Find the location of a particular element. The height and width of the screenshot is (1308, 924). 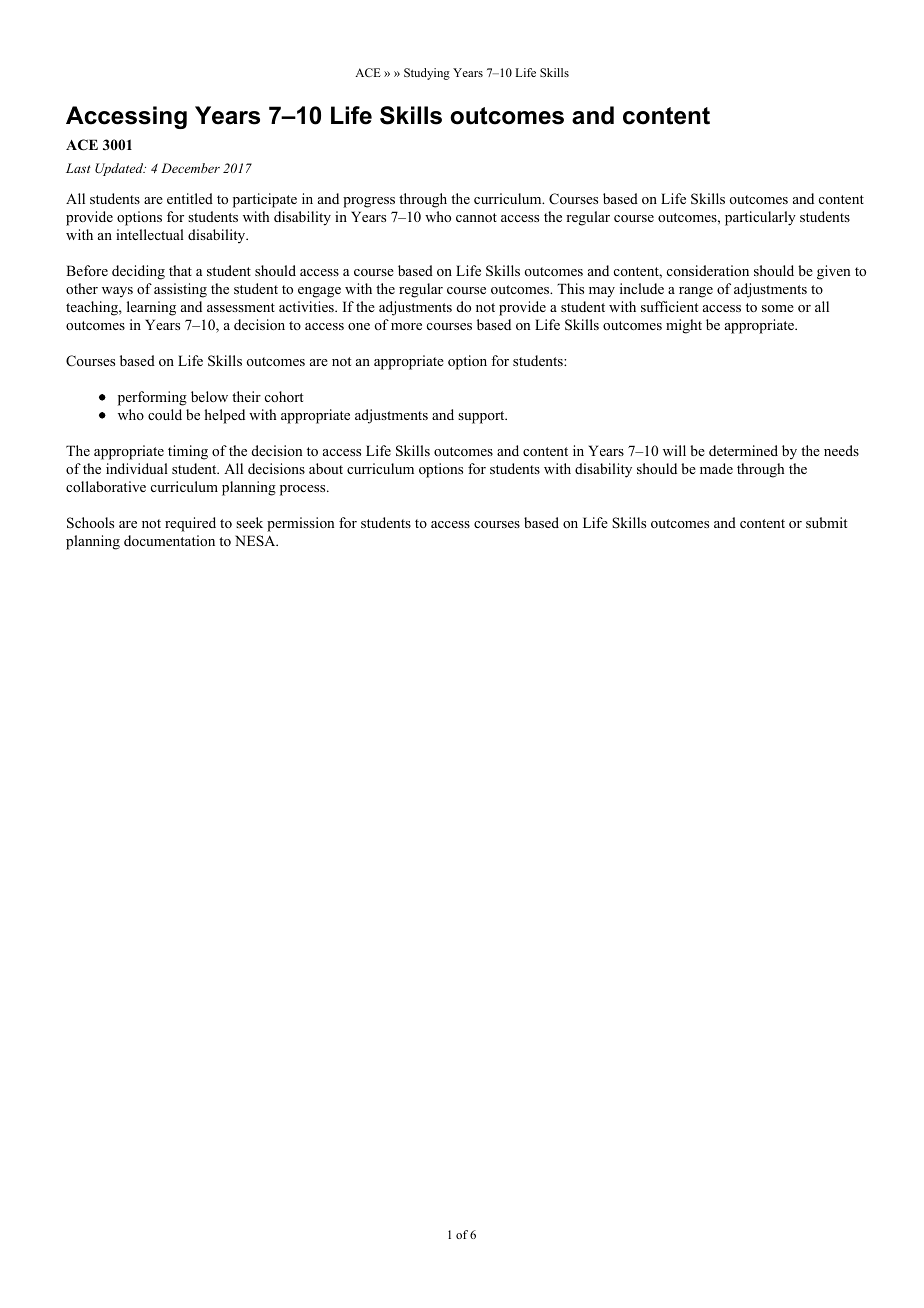

learning is located at coordinates (151, 308).
